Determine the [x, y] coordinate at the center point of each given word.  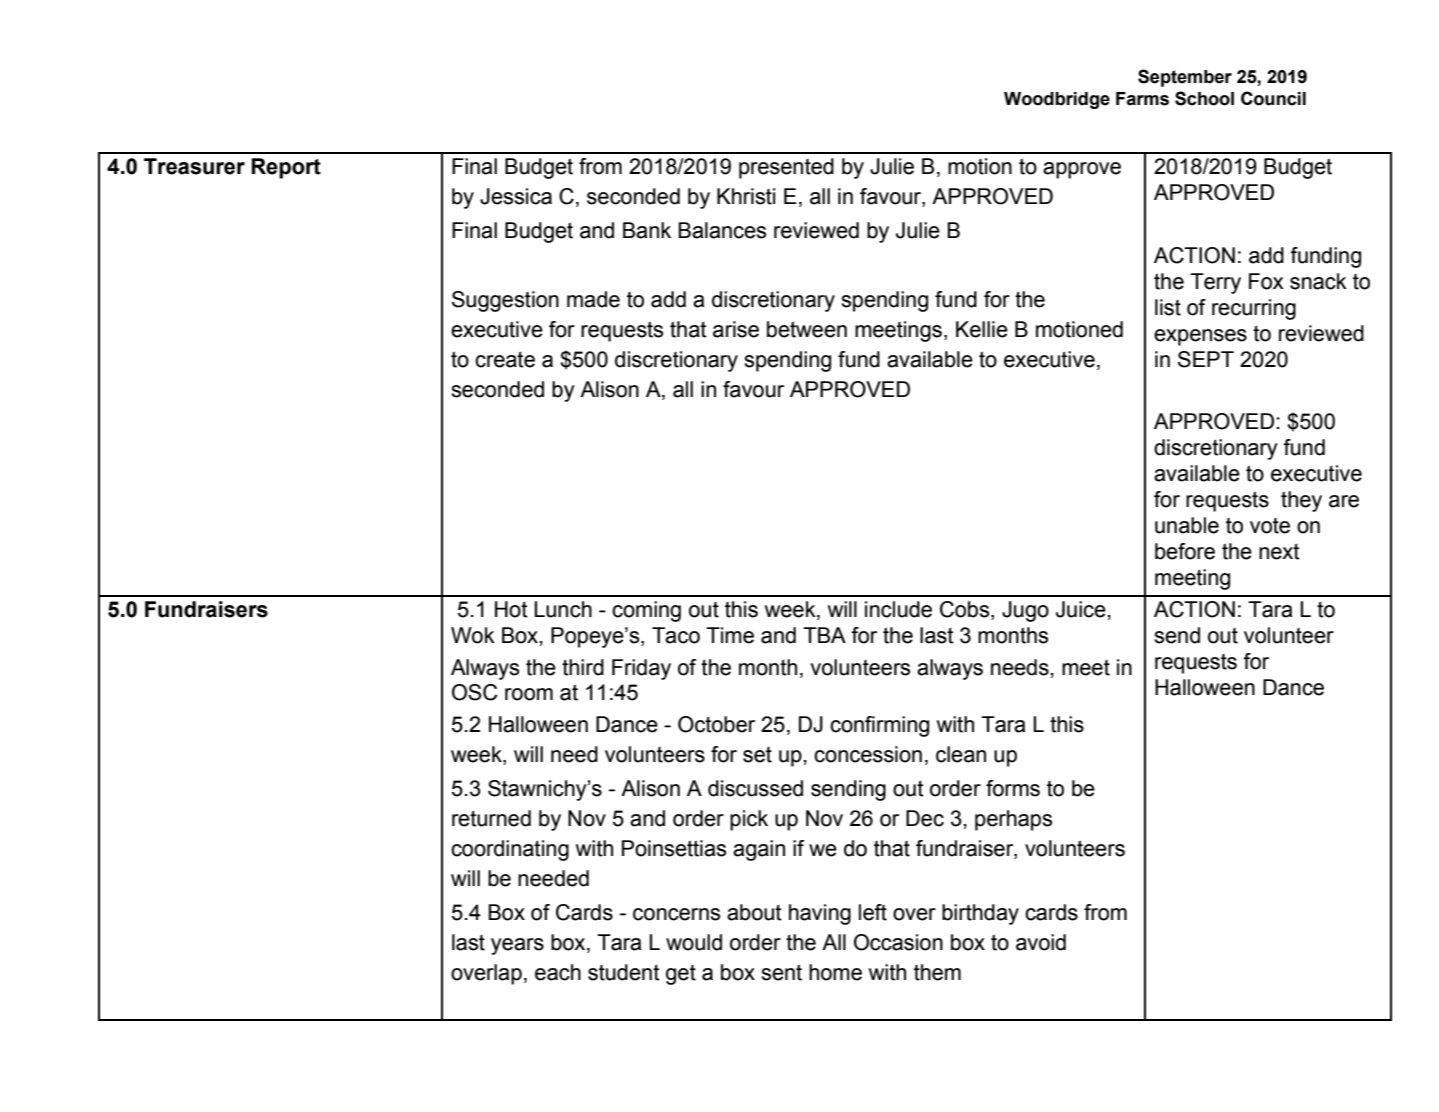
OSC [475, 692]
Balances [722, 230]
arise [736, 329]
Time [730, 635]
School [1204, 98]
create [505, 359]
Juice [1081, 609]
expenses [1200, 337]
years [517, 946]
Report [286, 168]
